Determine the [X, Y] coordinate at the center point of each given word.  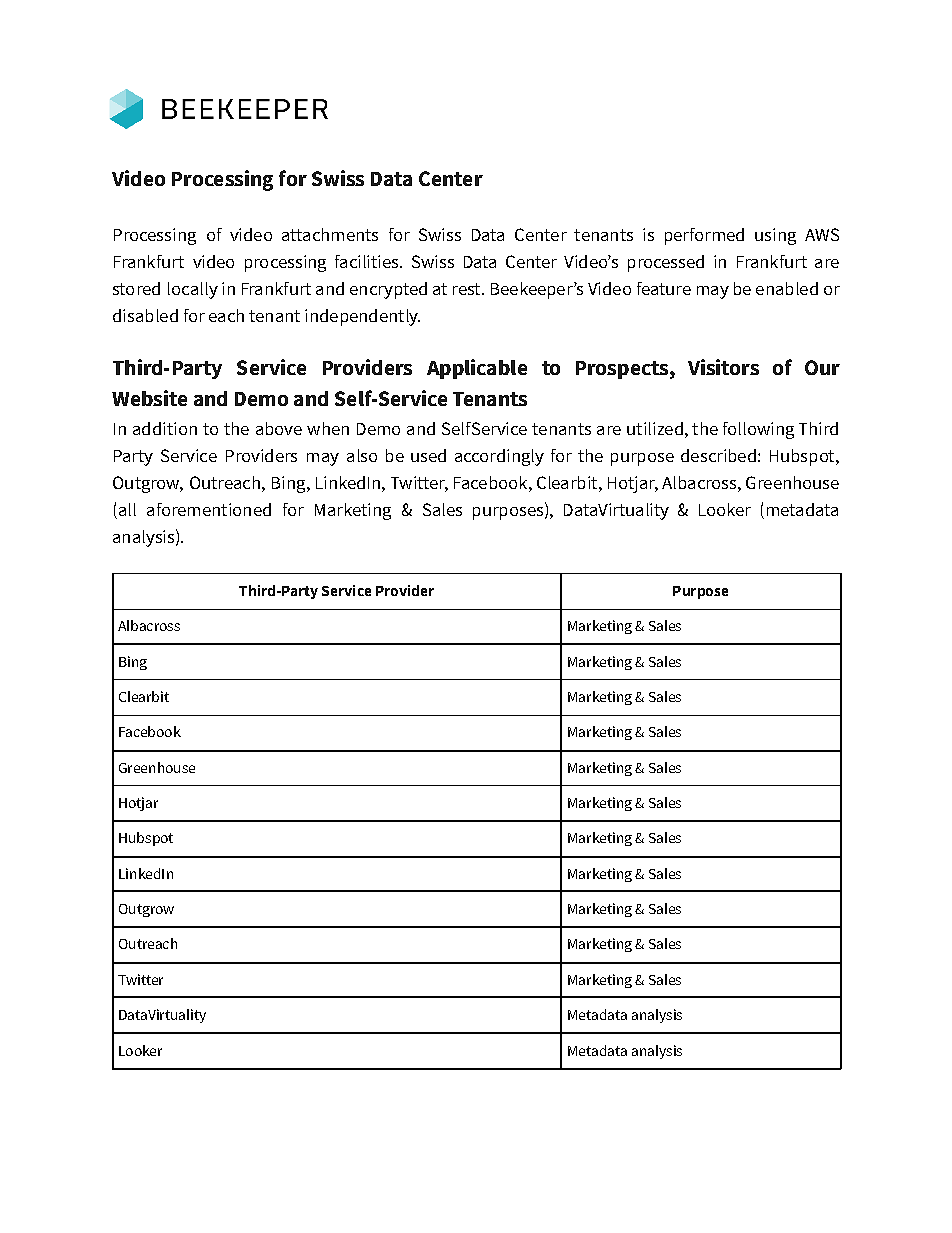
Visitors [723, 367]
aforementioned [209, 509]
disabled [145, 315]
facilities [368, 261]
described [718, 455]
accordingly [499, 457]
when [328, 428]
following [758, 430]
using [775, 236]
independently [362, 317]
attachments [330, 234]
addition [165, 428]
